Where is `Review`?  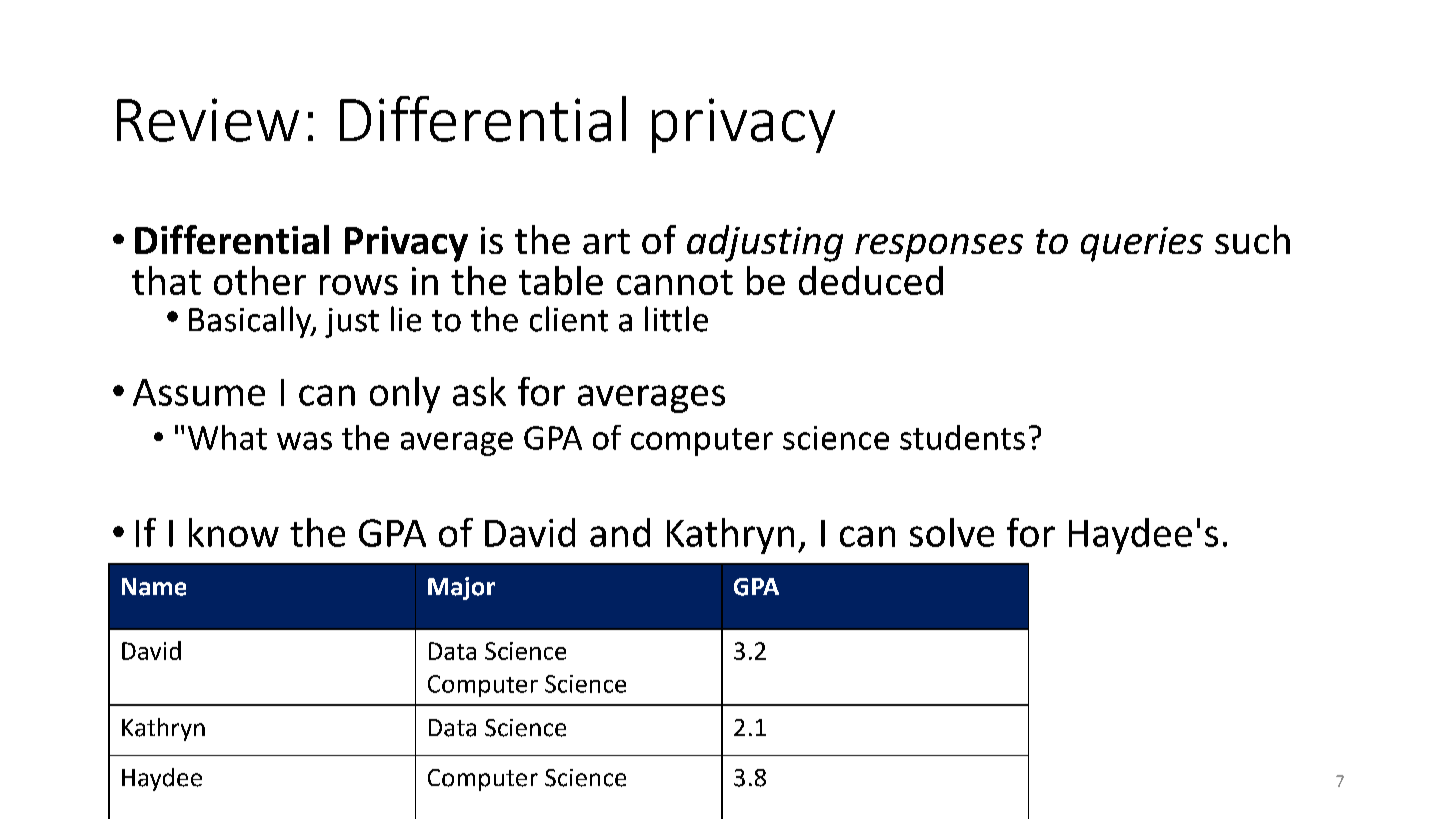 Review is located at coordinates (208, 120).
